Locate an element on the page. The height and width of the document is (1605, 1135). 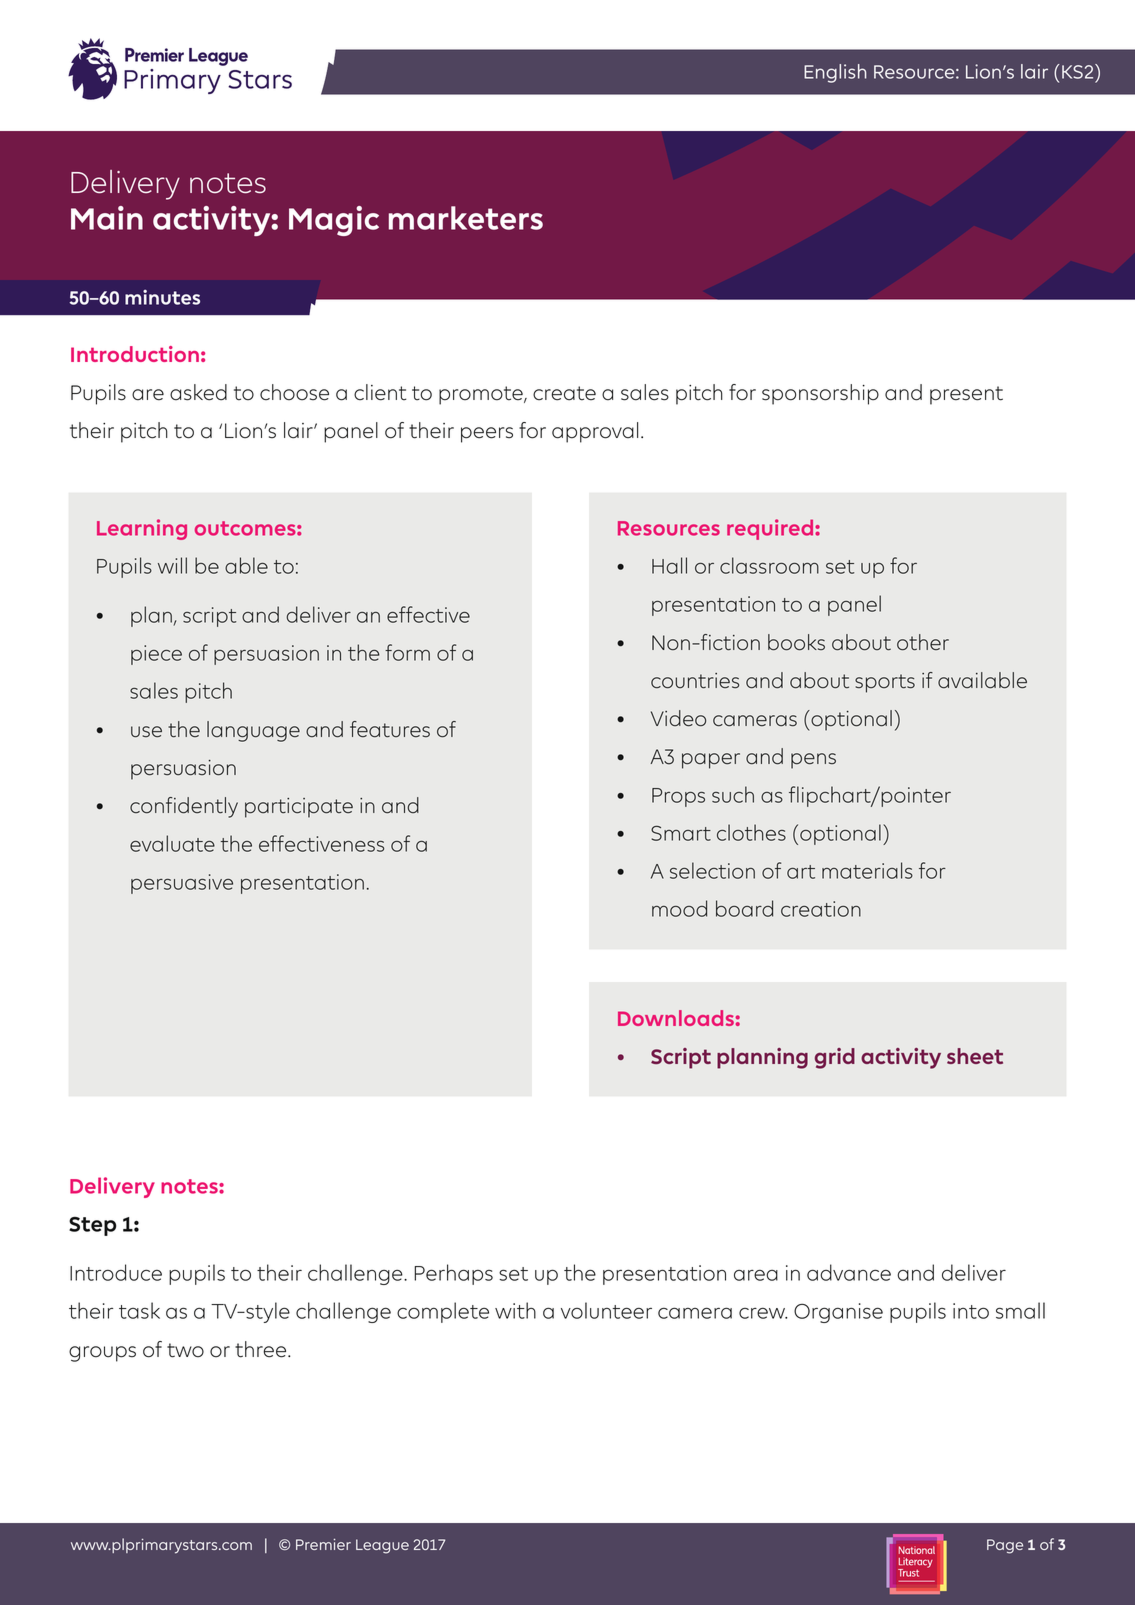
Step is located at coordinates (93, 1226).
